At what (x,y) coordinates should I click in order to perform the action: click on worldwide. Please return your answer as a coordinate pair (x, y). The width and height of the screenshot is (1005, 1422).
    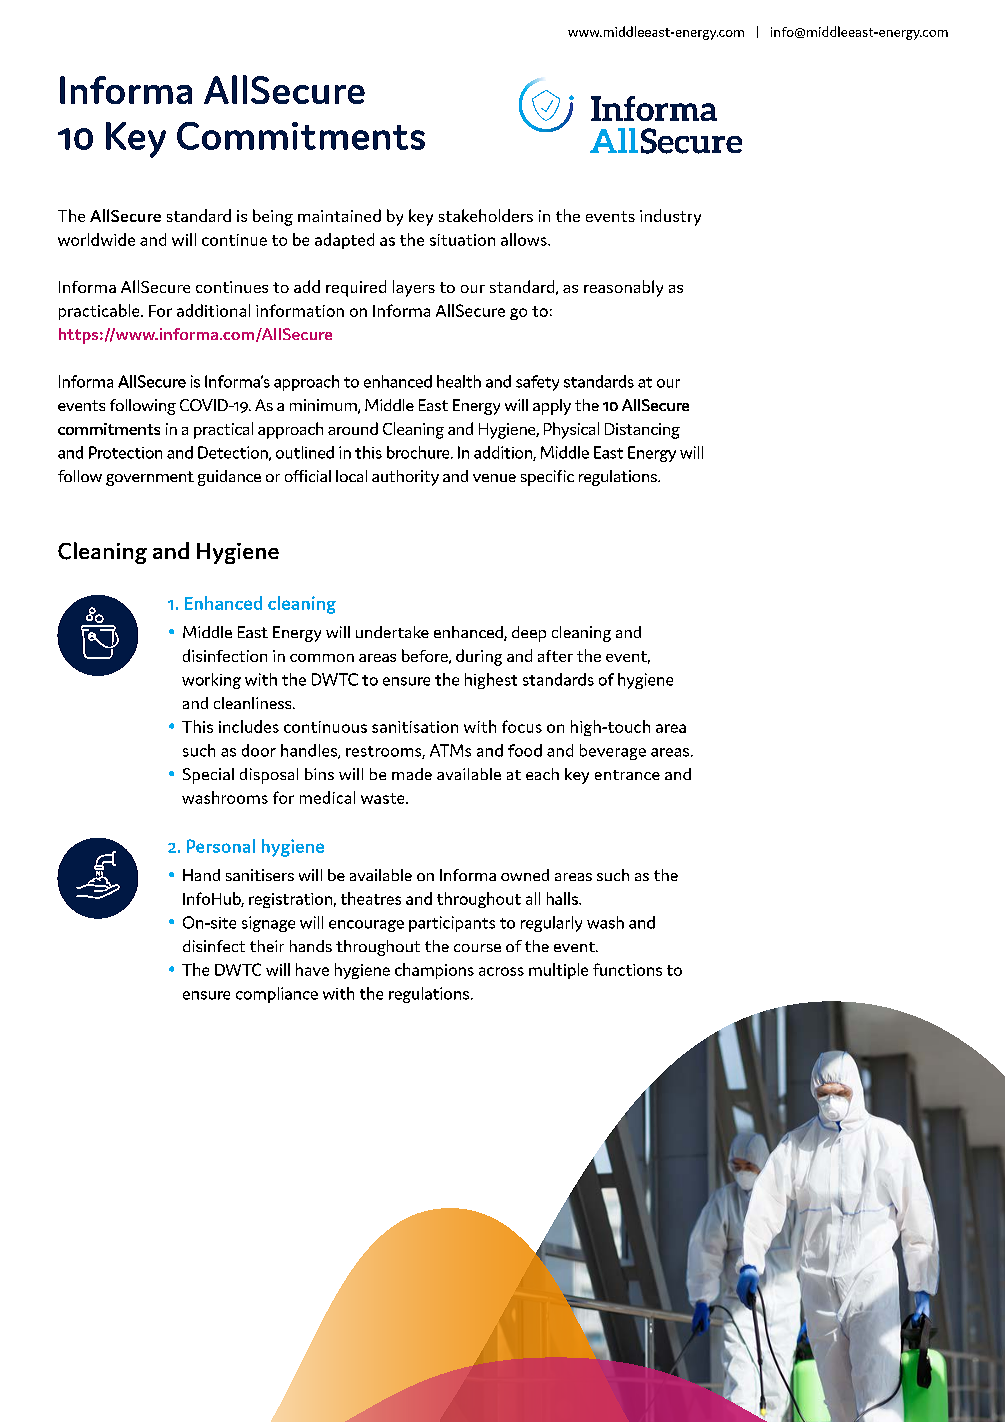
    Looking at the image, I should click on (96, 239).
